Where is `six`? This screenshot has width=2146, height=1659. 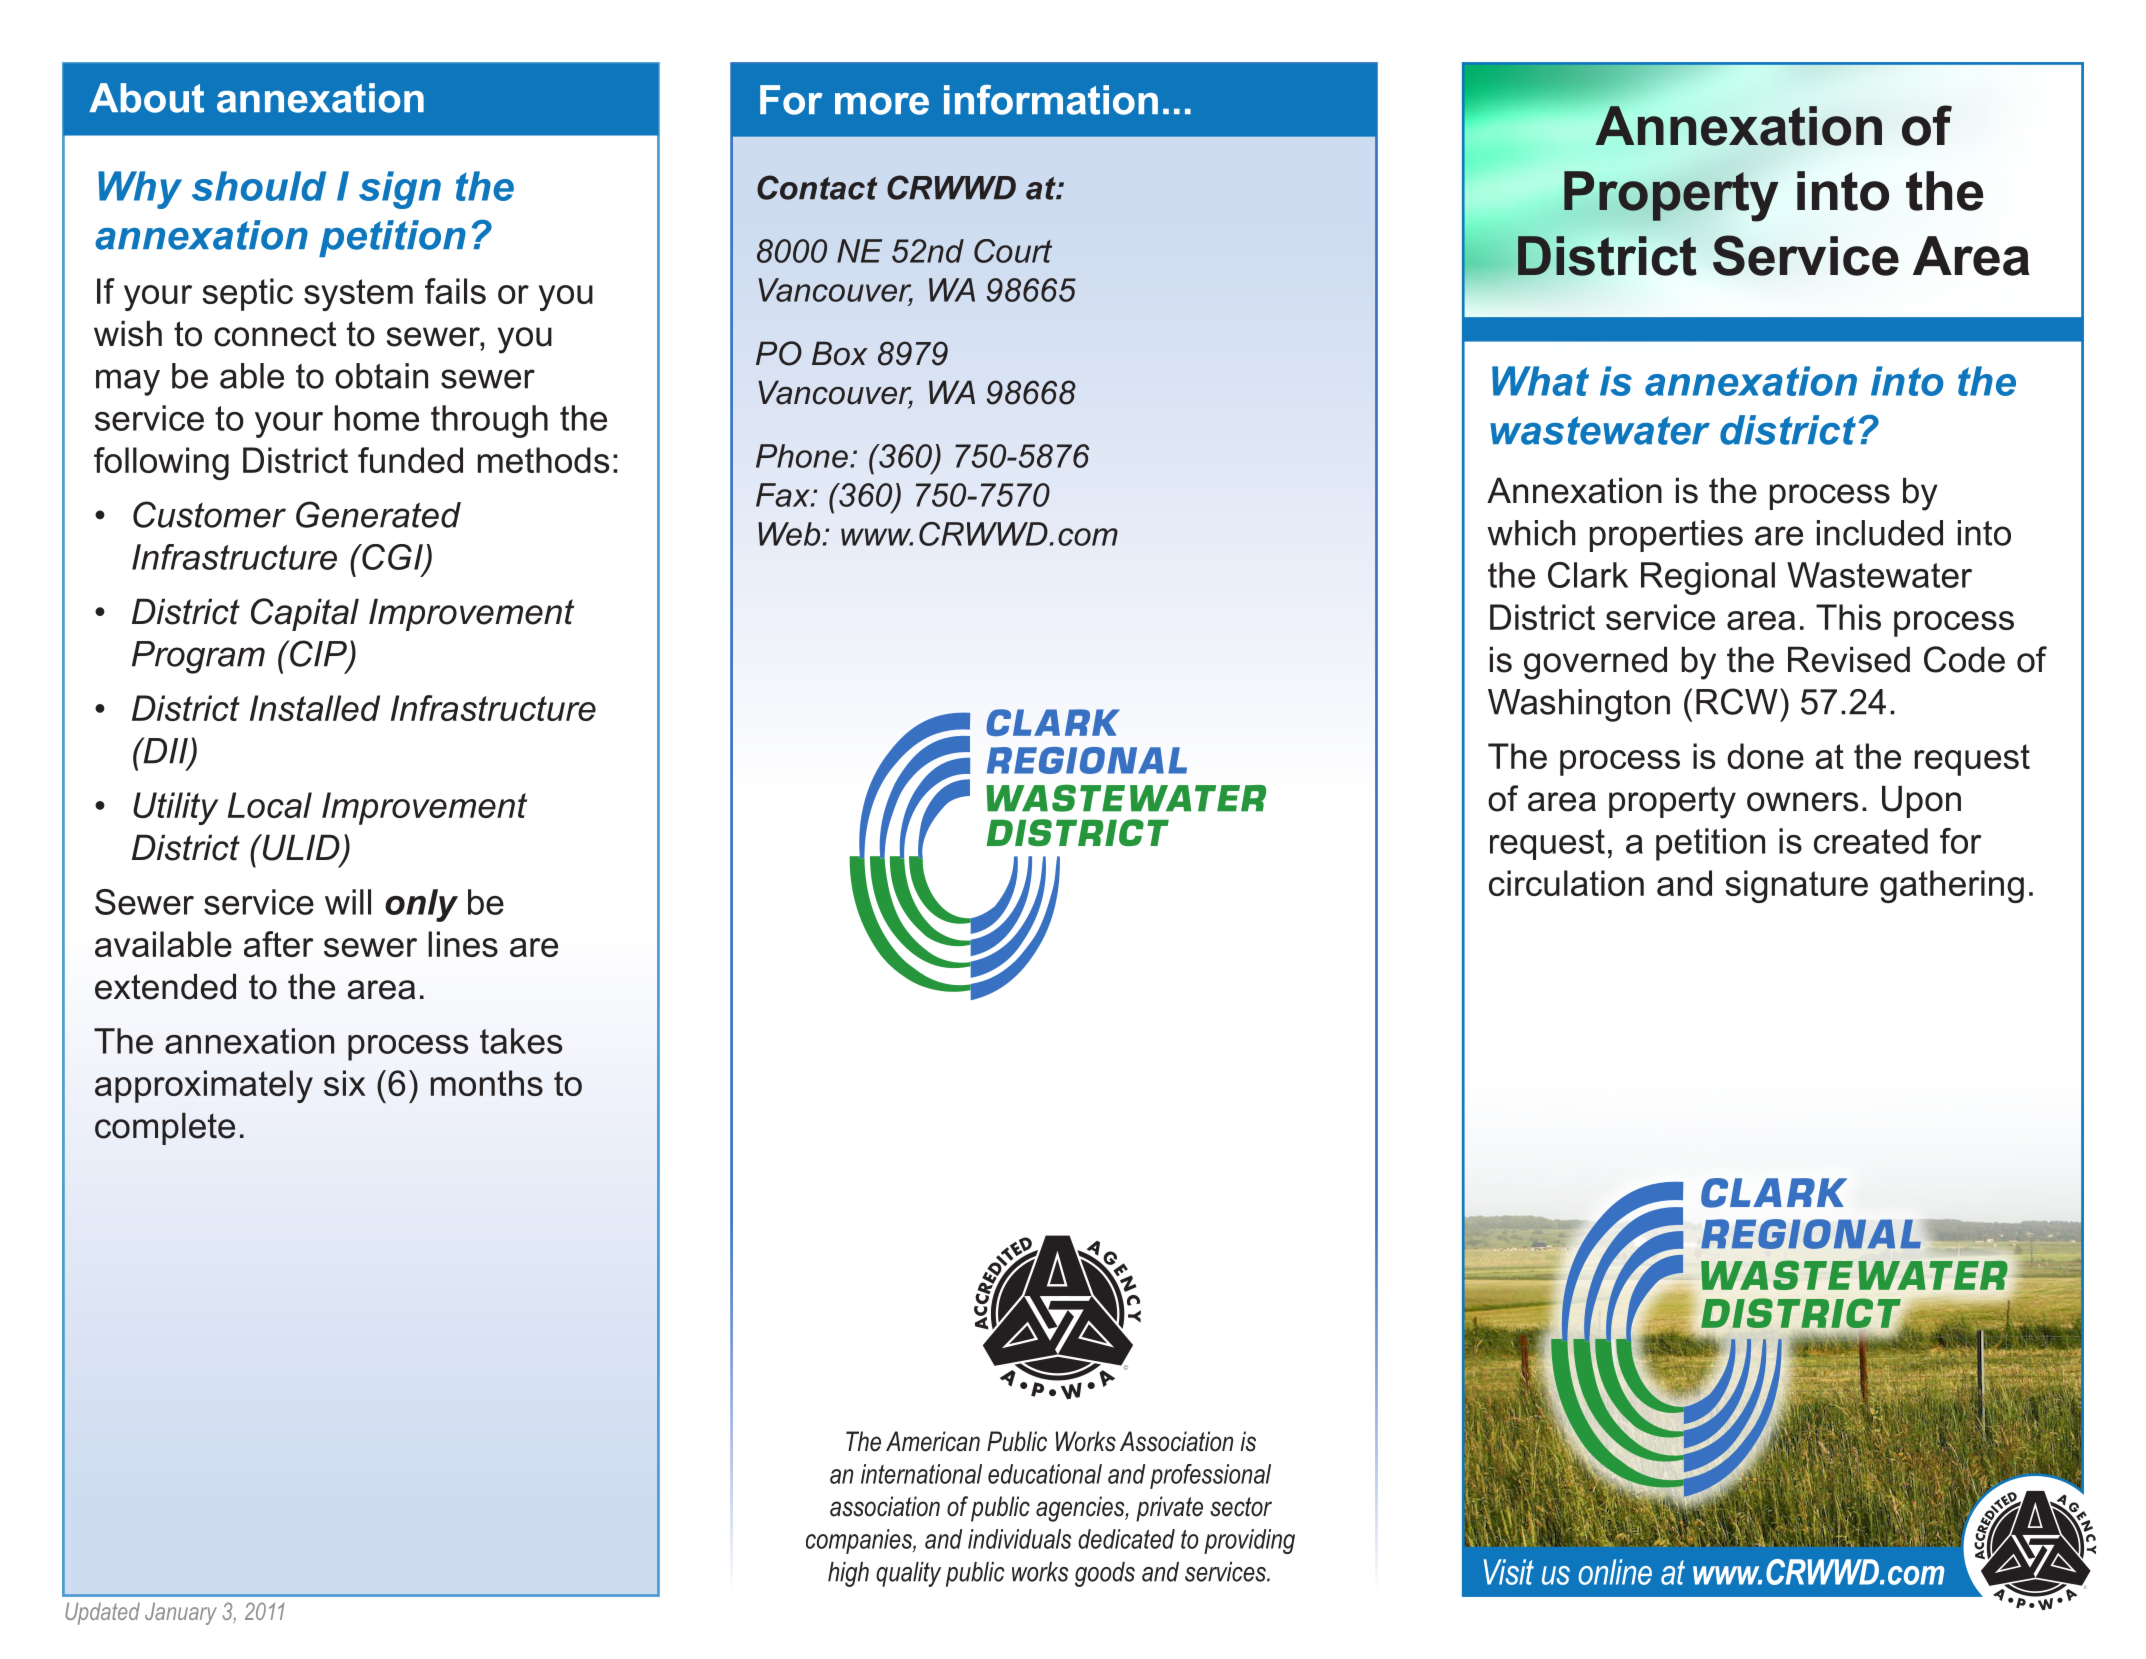 six is located at coordinates (345, 1083).
